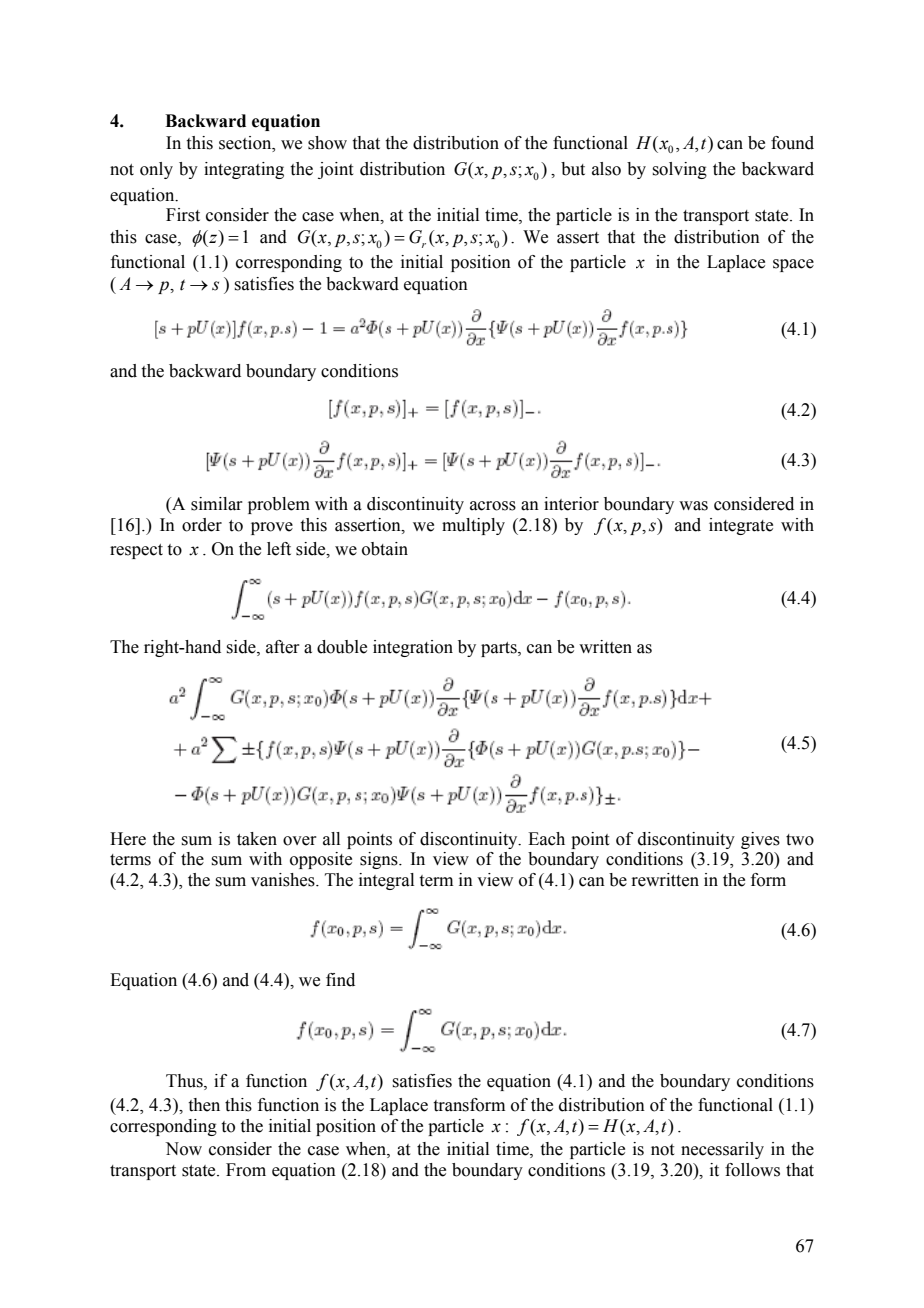 This screenshot has height=1308, width=924. Describe the element at coordinates (493, 506) in the screenshot. I see `across` at that location.
